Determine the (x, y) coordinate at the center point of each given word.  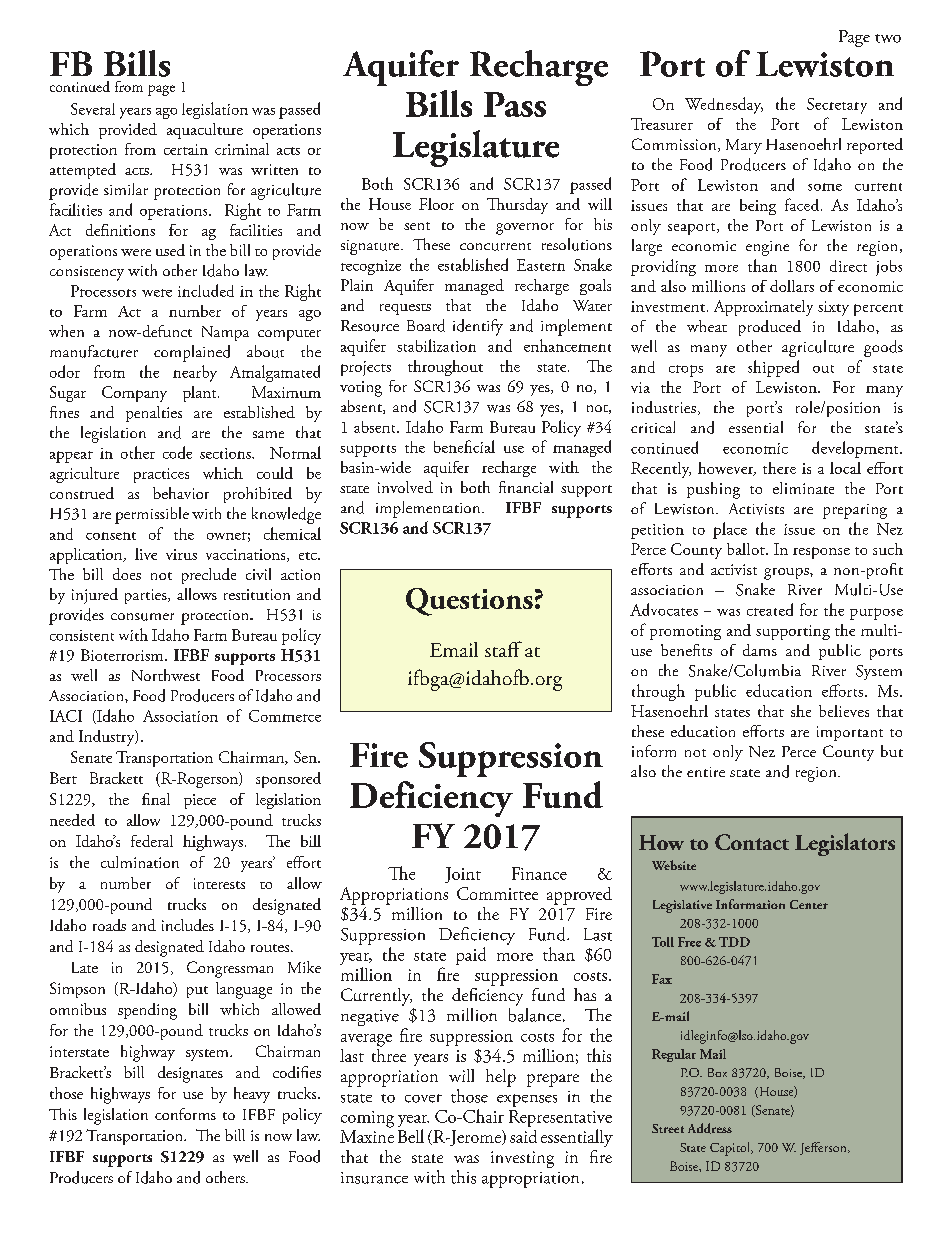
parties (147, 596)
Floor (436, 204)
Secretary (837, 106)
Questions (469, 602)
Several (93, 109)
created (770, 609)
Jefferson (824, 1148)
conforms (185, 1114)
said (523, 1136)
